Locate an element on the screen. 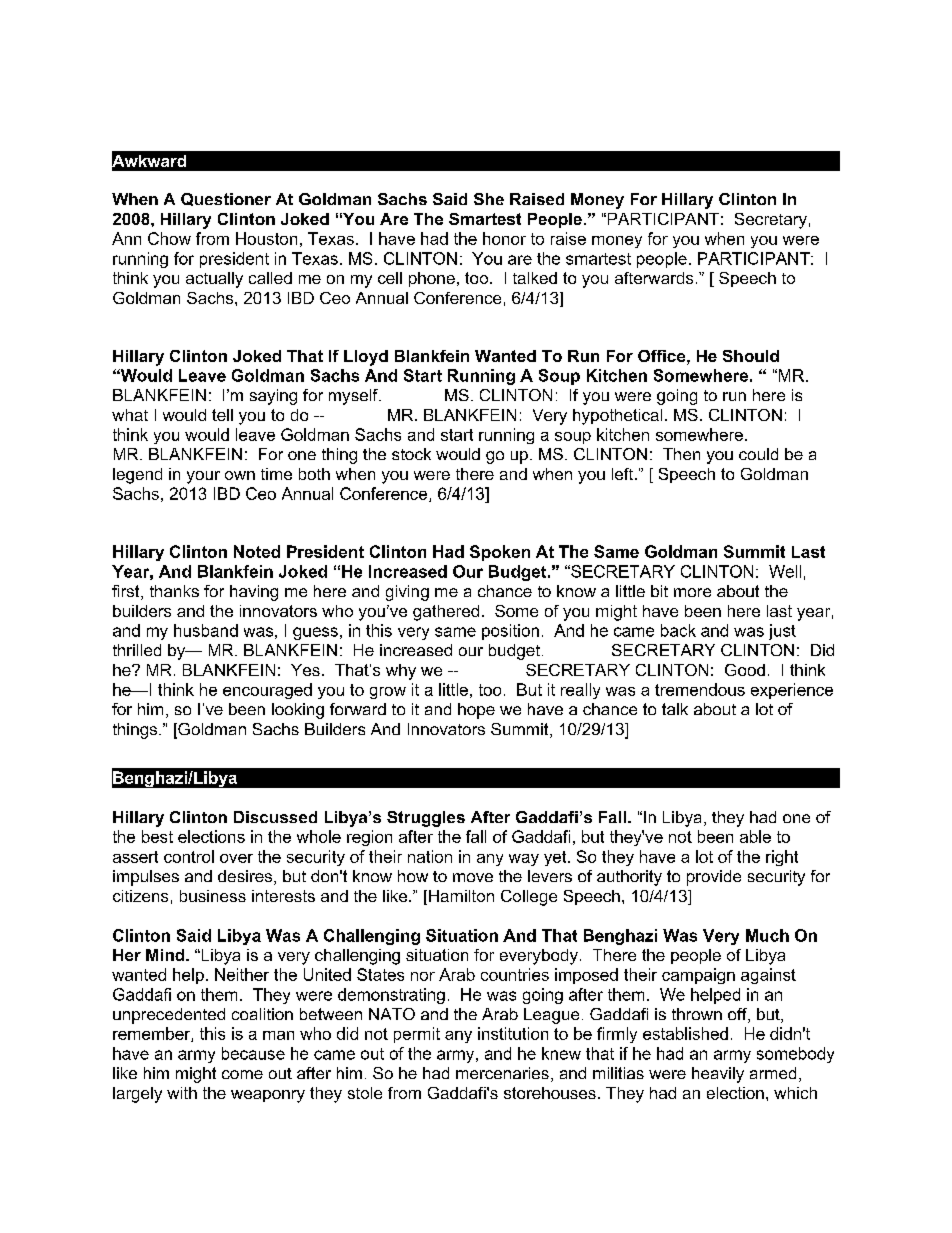 This screenshot has height=1233, width=952. come is located at coordinates (242, 1074).
